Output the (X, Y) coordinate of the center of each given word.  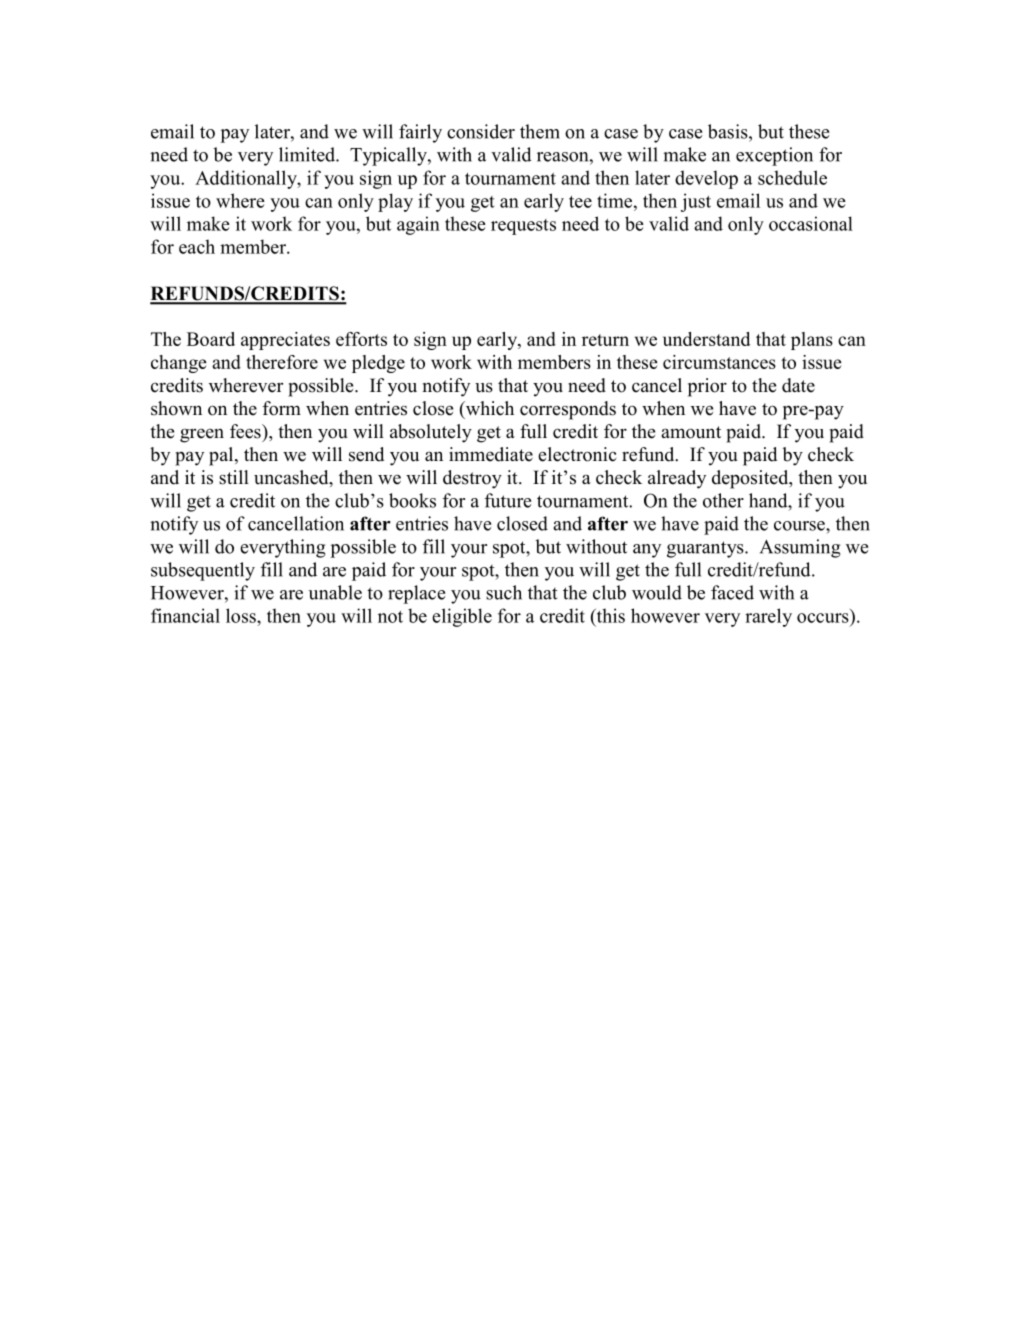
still (234, 477)
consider (481, 131)
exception (774, 156)
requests (523, 227)
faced (732, 592)
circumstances (719, 362)
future (508, 500)
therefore (282, 362)
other (723, 500)
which (488, 409)
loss (242, 615)
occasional (811, 223)
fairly (420, 133)
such (504, 592)
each (197, 246)
